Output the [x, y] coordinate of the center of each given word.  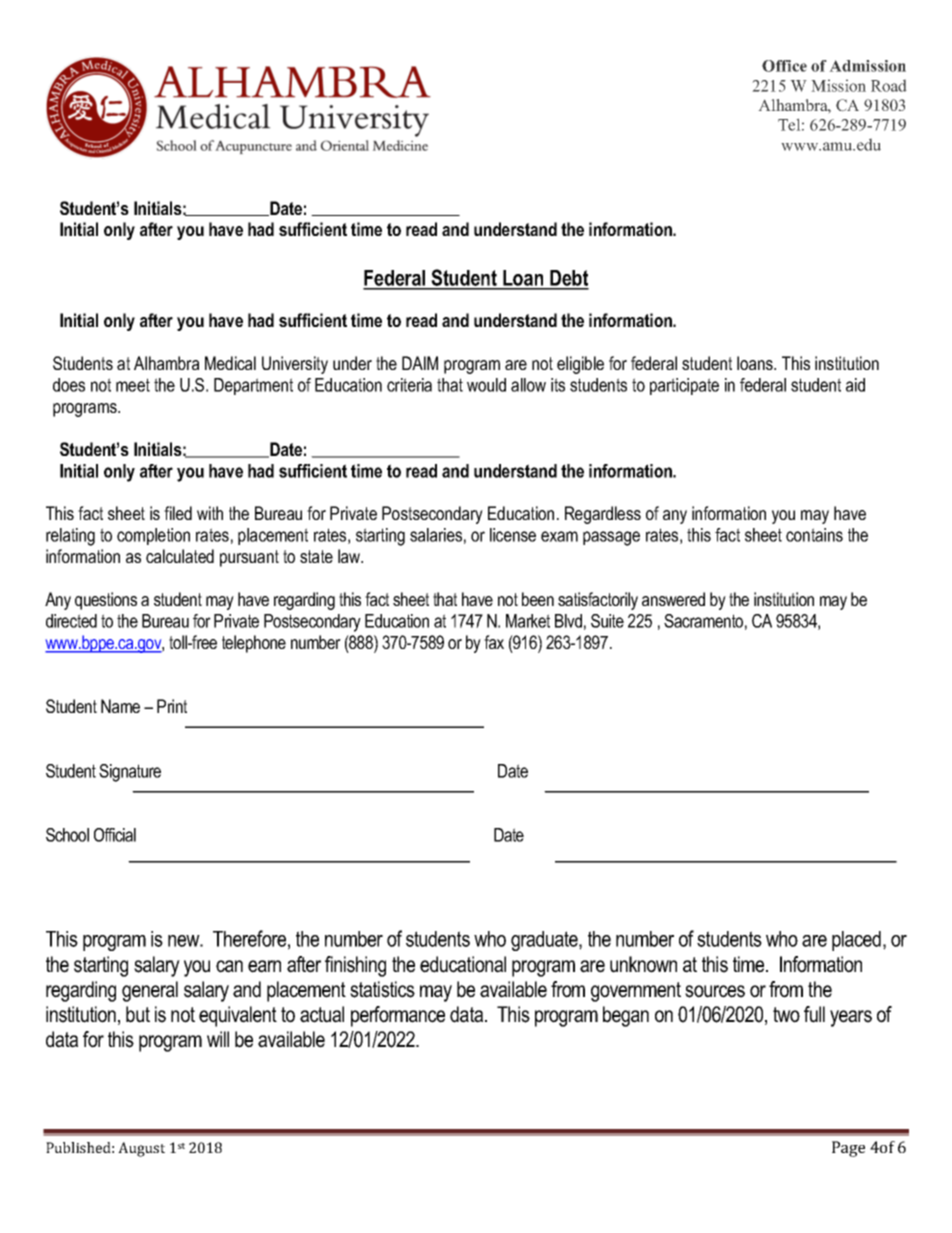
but [138, 1014]
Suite [607, 621]
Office [784, 66]
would [486, 385]
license [513, 535]
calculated [180, 556]
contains [814, 535]
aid [855, 385]
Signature [130, 773]
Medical [230, 363]
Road [889, 85]
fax [494, 642]
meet [133, 385]
